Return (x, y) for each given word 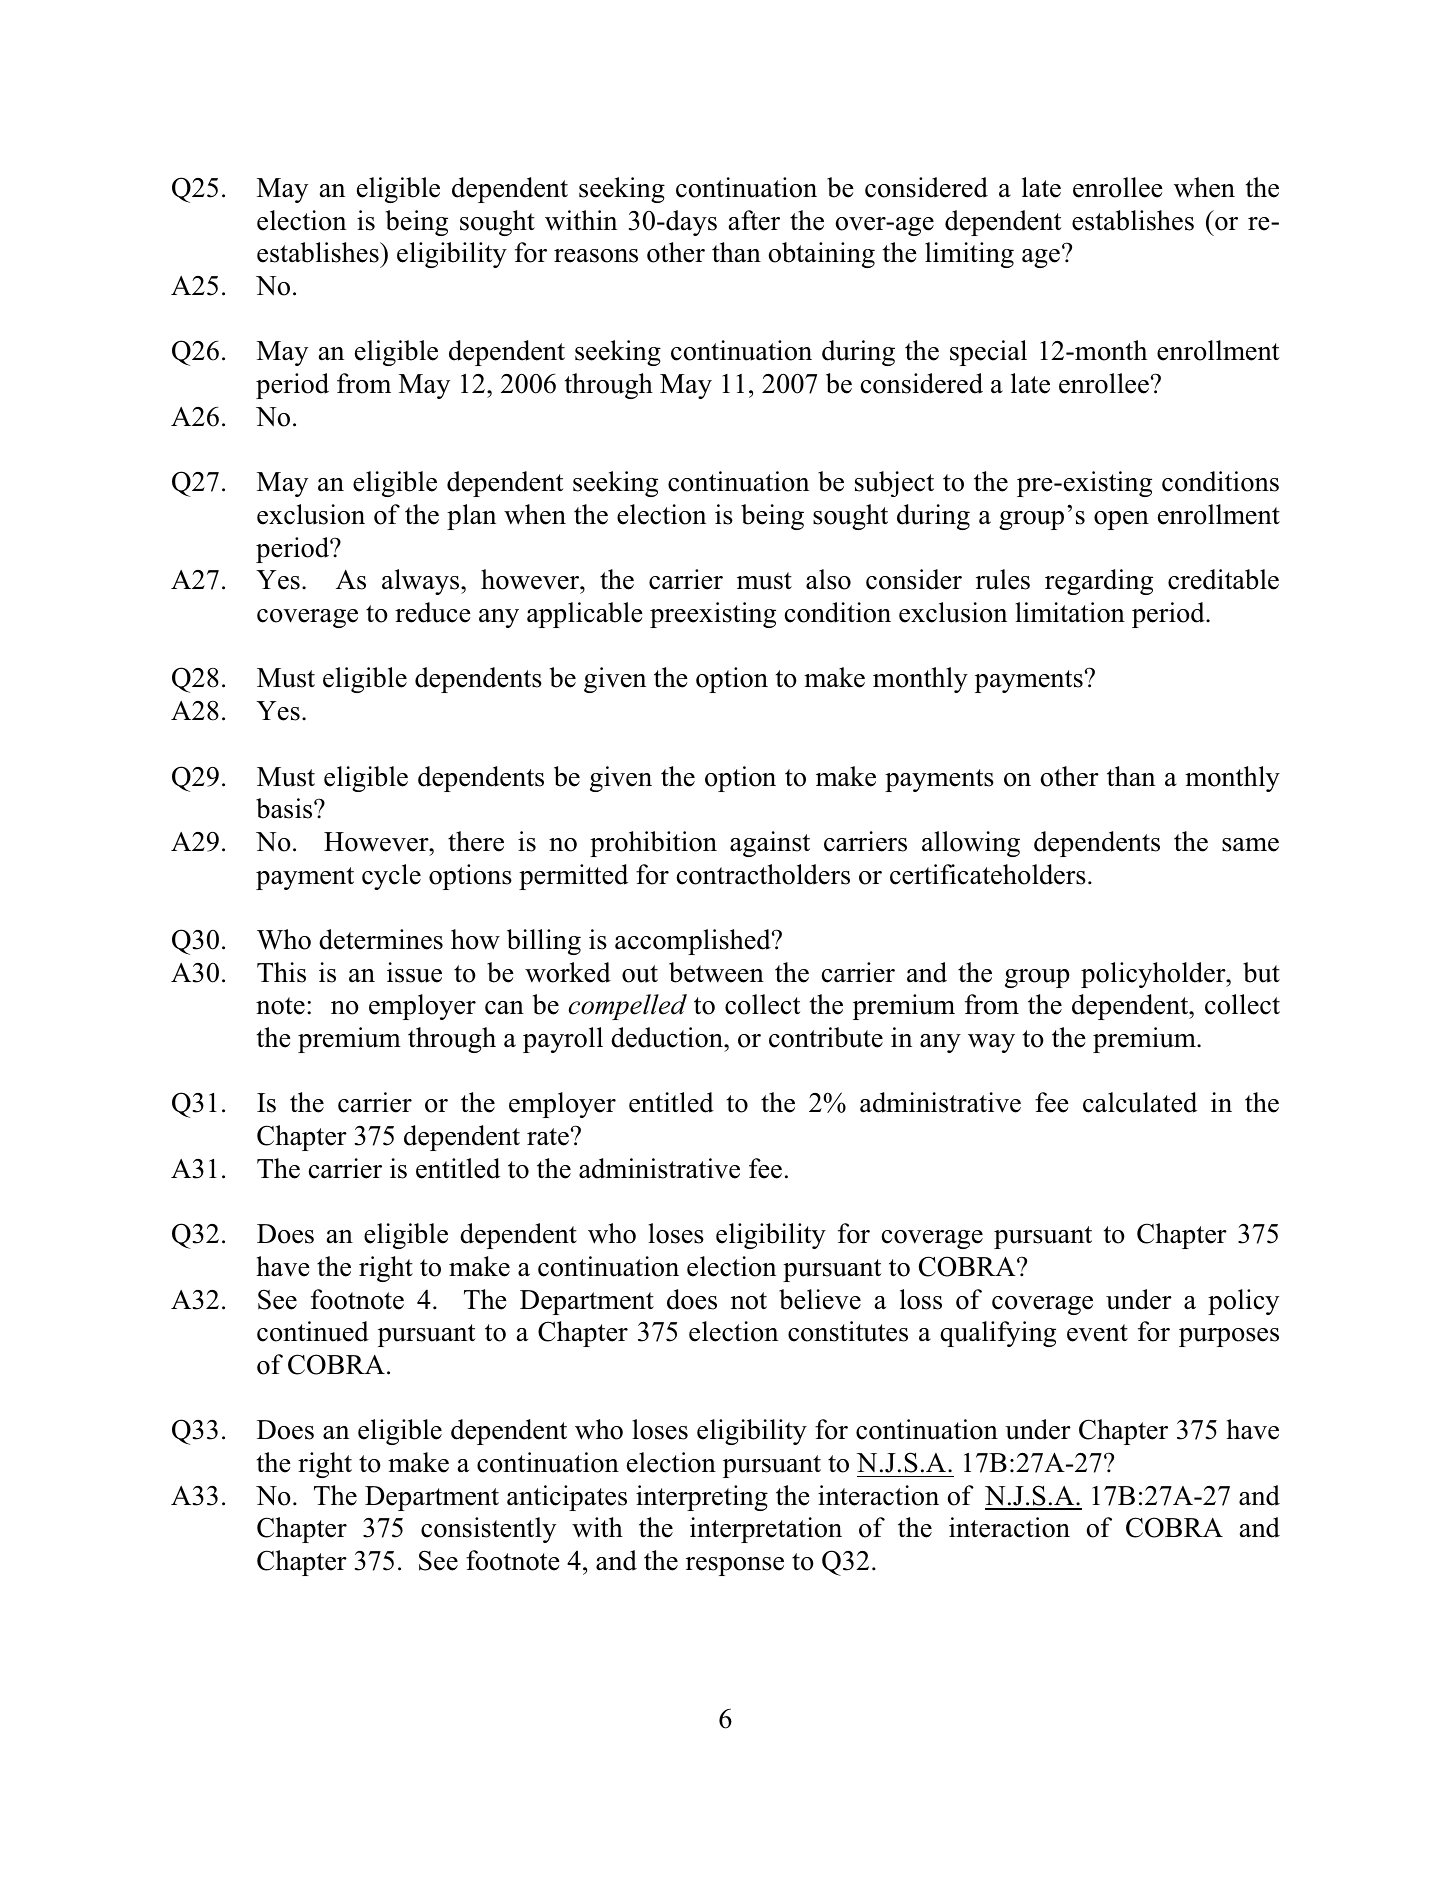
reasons (596, 256)
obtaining (821, 255)
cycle (391, 877)
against (770, 844)
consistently (488, 1530)
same (1250, 845)
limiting (969, 255)
